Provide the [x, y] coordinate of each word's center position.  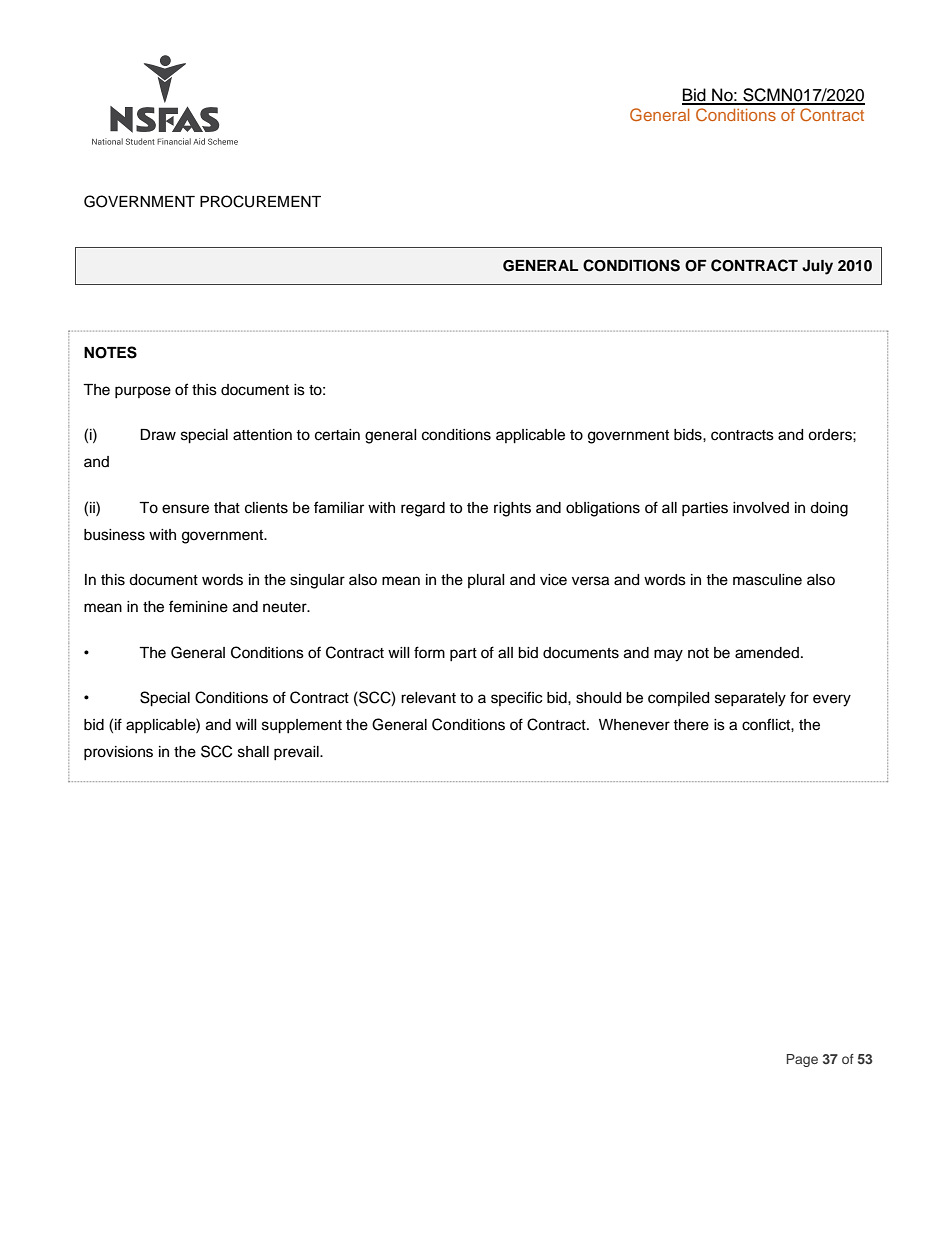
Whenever [634, 725]
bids [689, 435]
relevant [428, 698]
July [817, 267]
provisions [118, 753]
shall [253, 752]
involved [761, 508]
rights [512, 509]
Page [802, 1060]
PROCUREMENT [260, 201]
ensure [185, 509]
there [691, 725]
